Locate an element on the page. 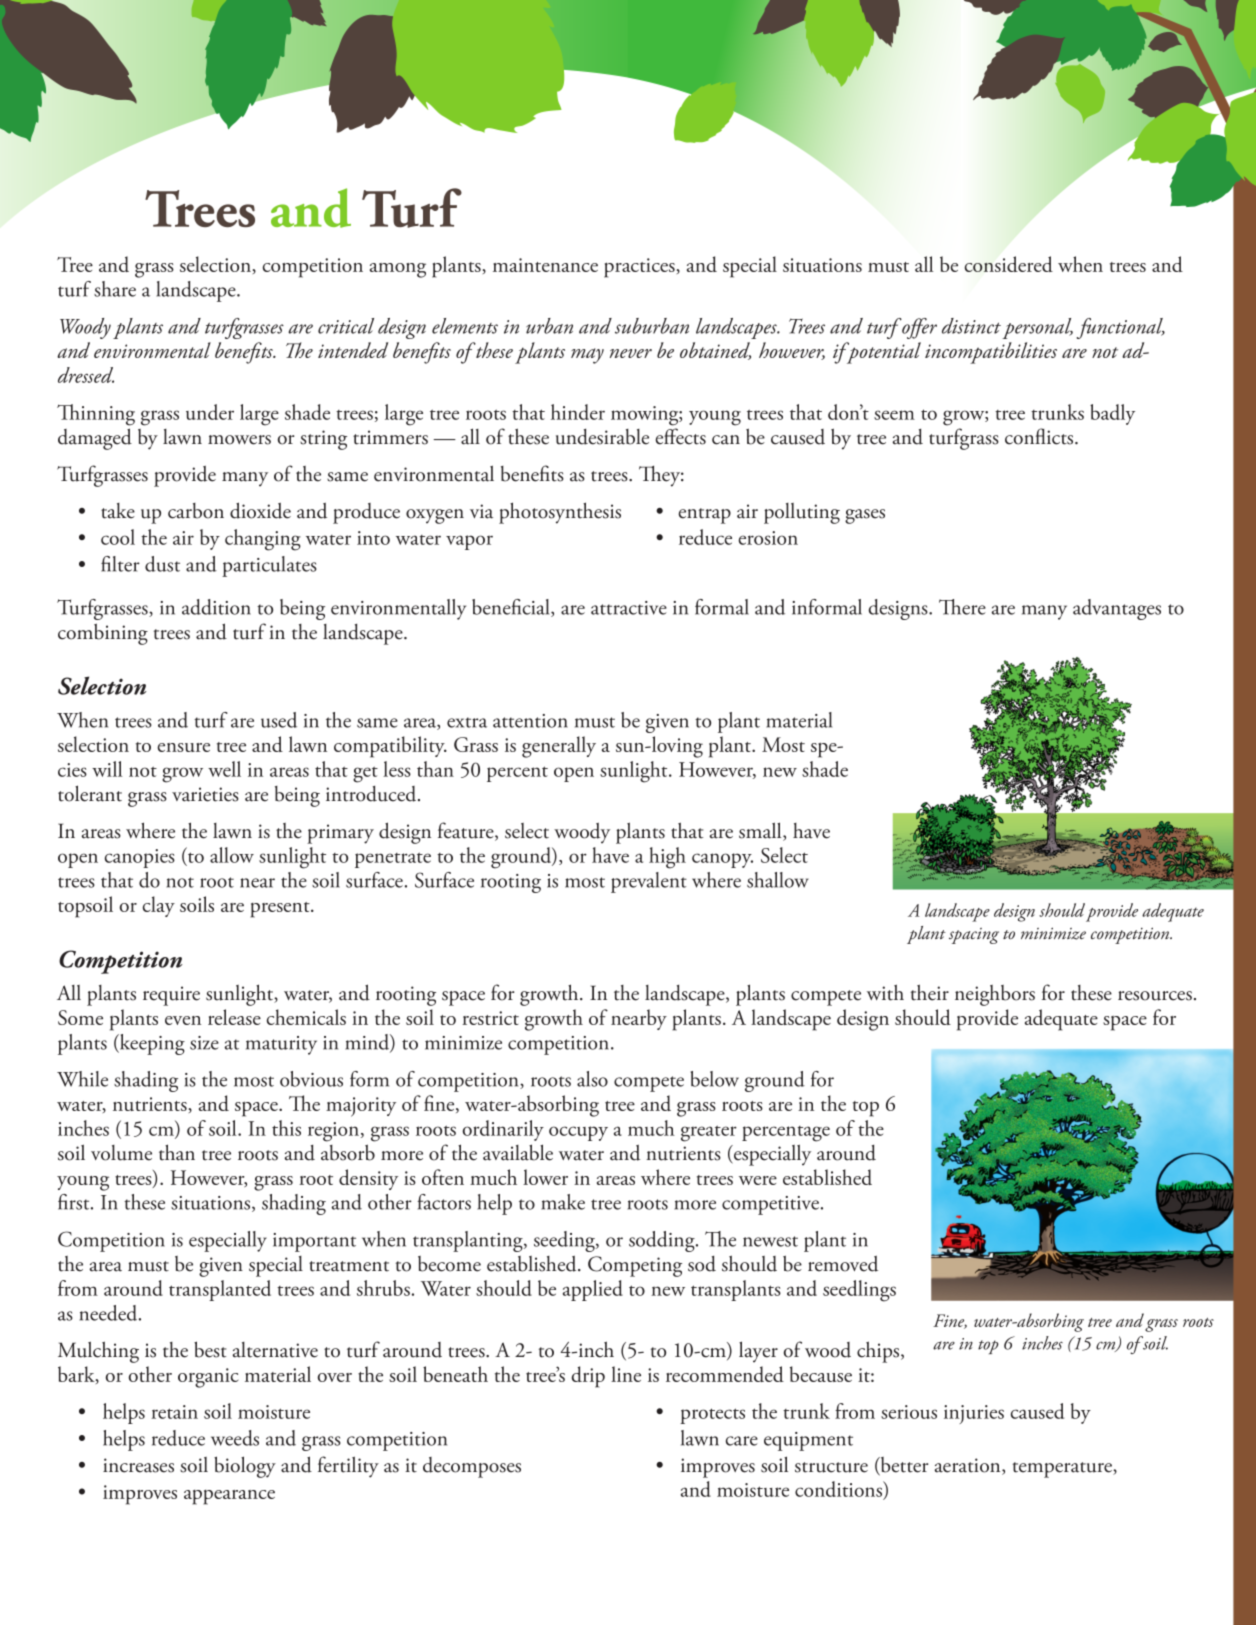 This image has height=1625, width=1256. protects is located at coordinates (712, 1416).
